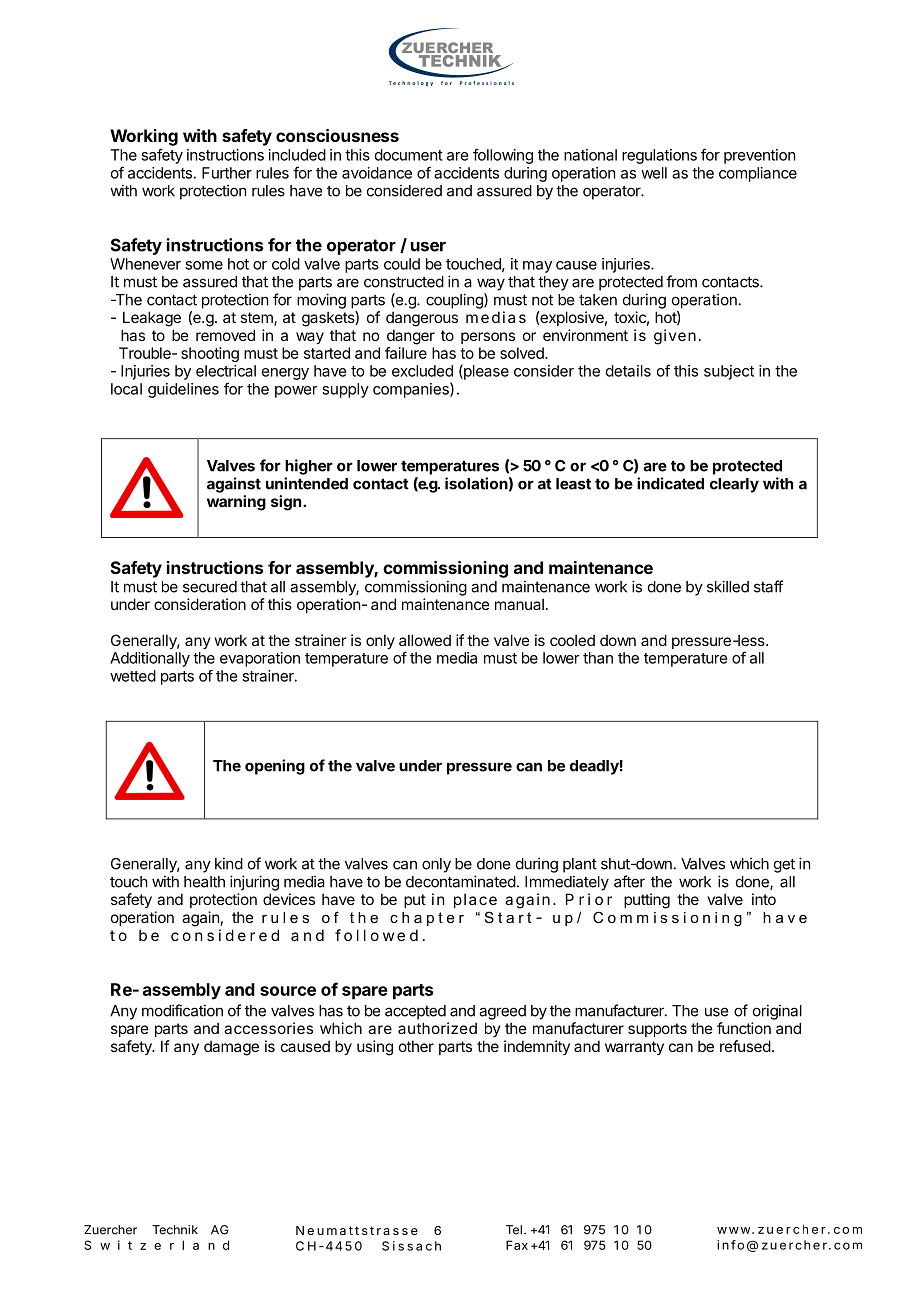 This page has height=1308, width=924. Describe the element at coordinates (227, 173) in the page. I see `Further` at that location.
